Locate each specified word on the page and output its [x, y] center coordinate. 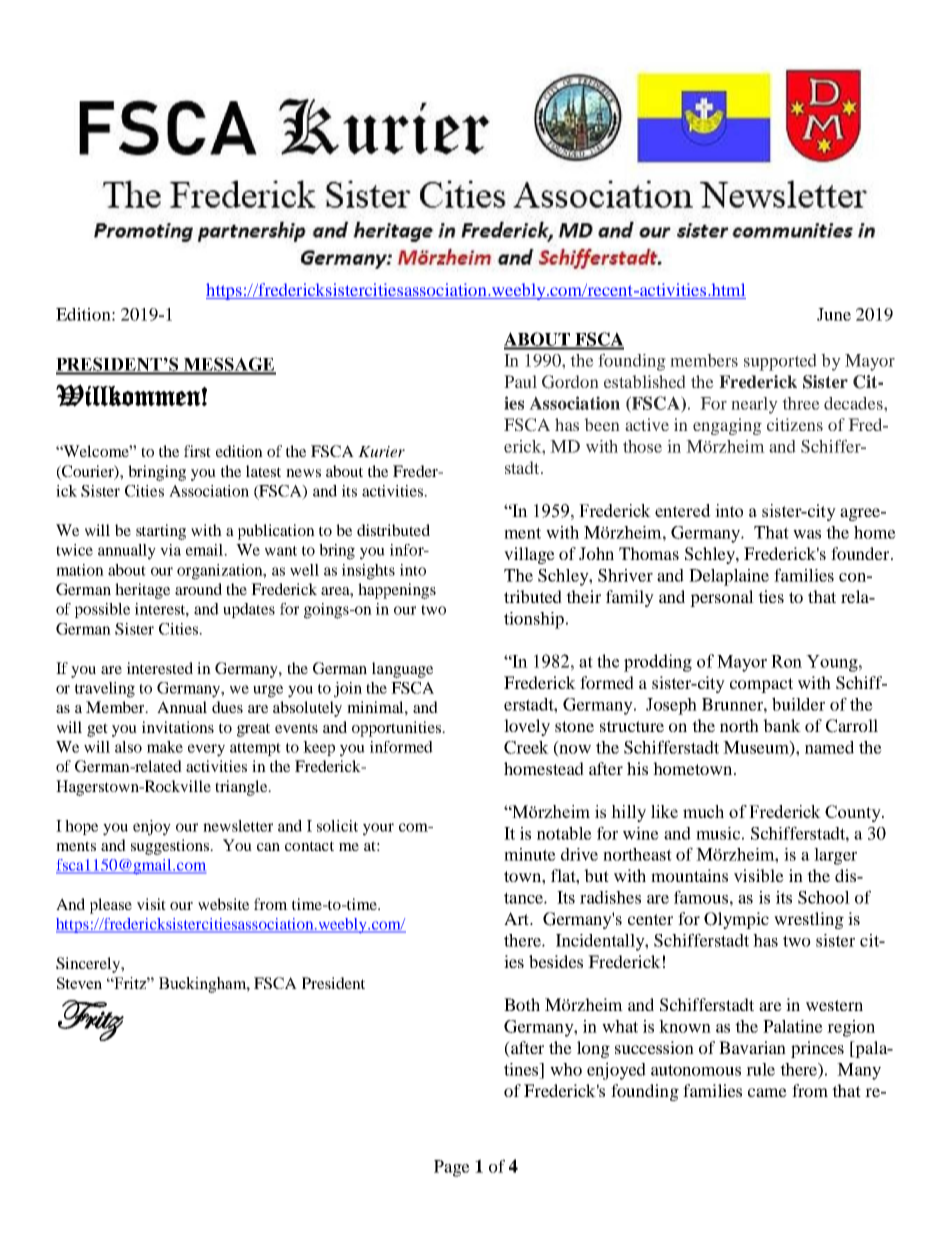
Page [452, 1168]
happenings [397, 591]
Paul [520, 381]
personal [722, 598]
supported [780, 362]
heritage [142, 591]
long [593, 1049]
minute [530, 854]
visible [759, 875]
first [197, 451]
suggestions [171, 847]
